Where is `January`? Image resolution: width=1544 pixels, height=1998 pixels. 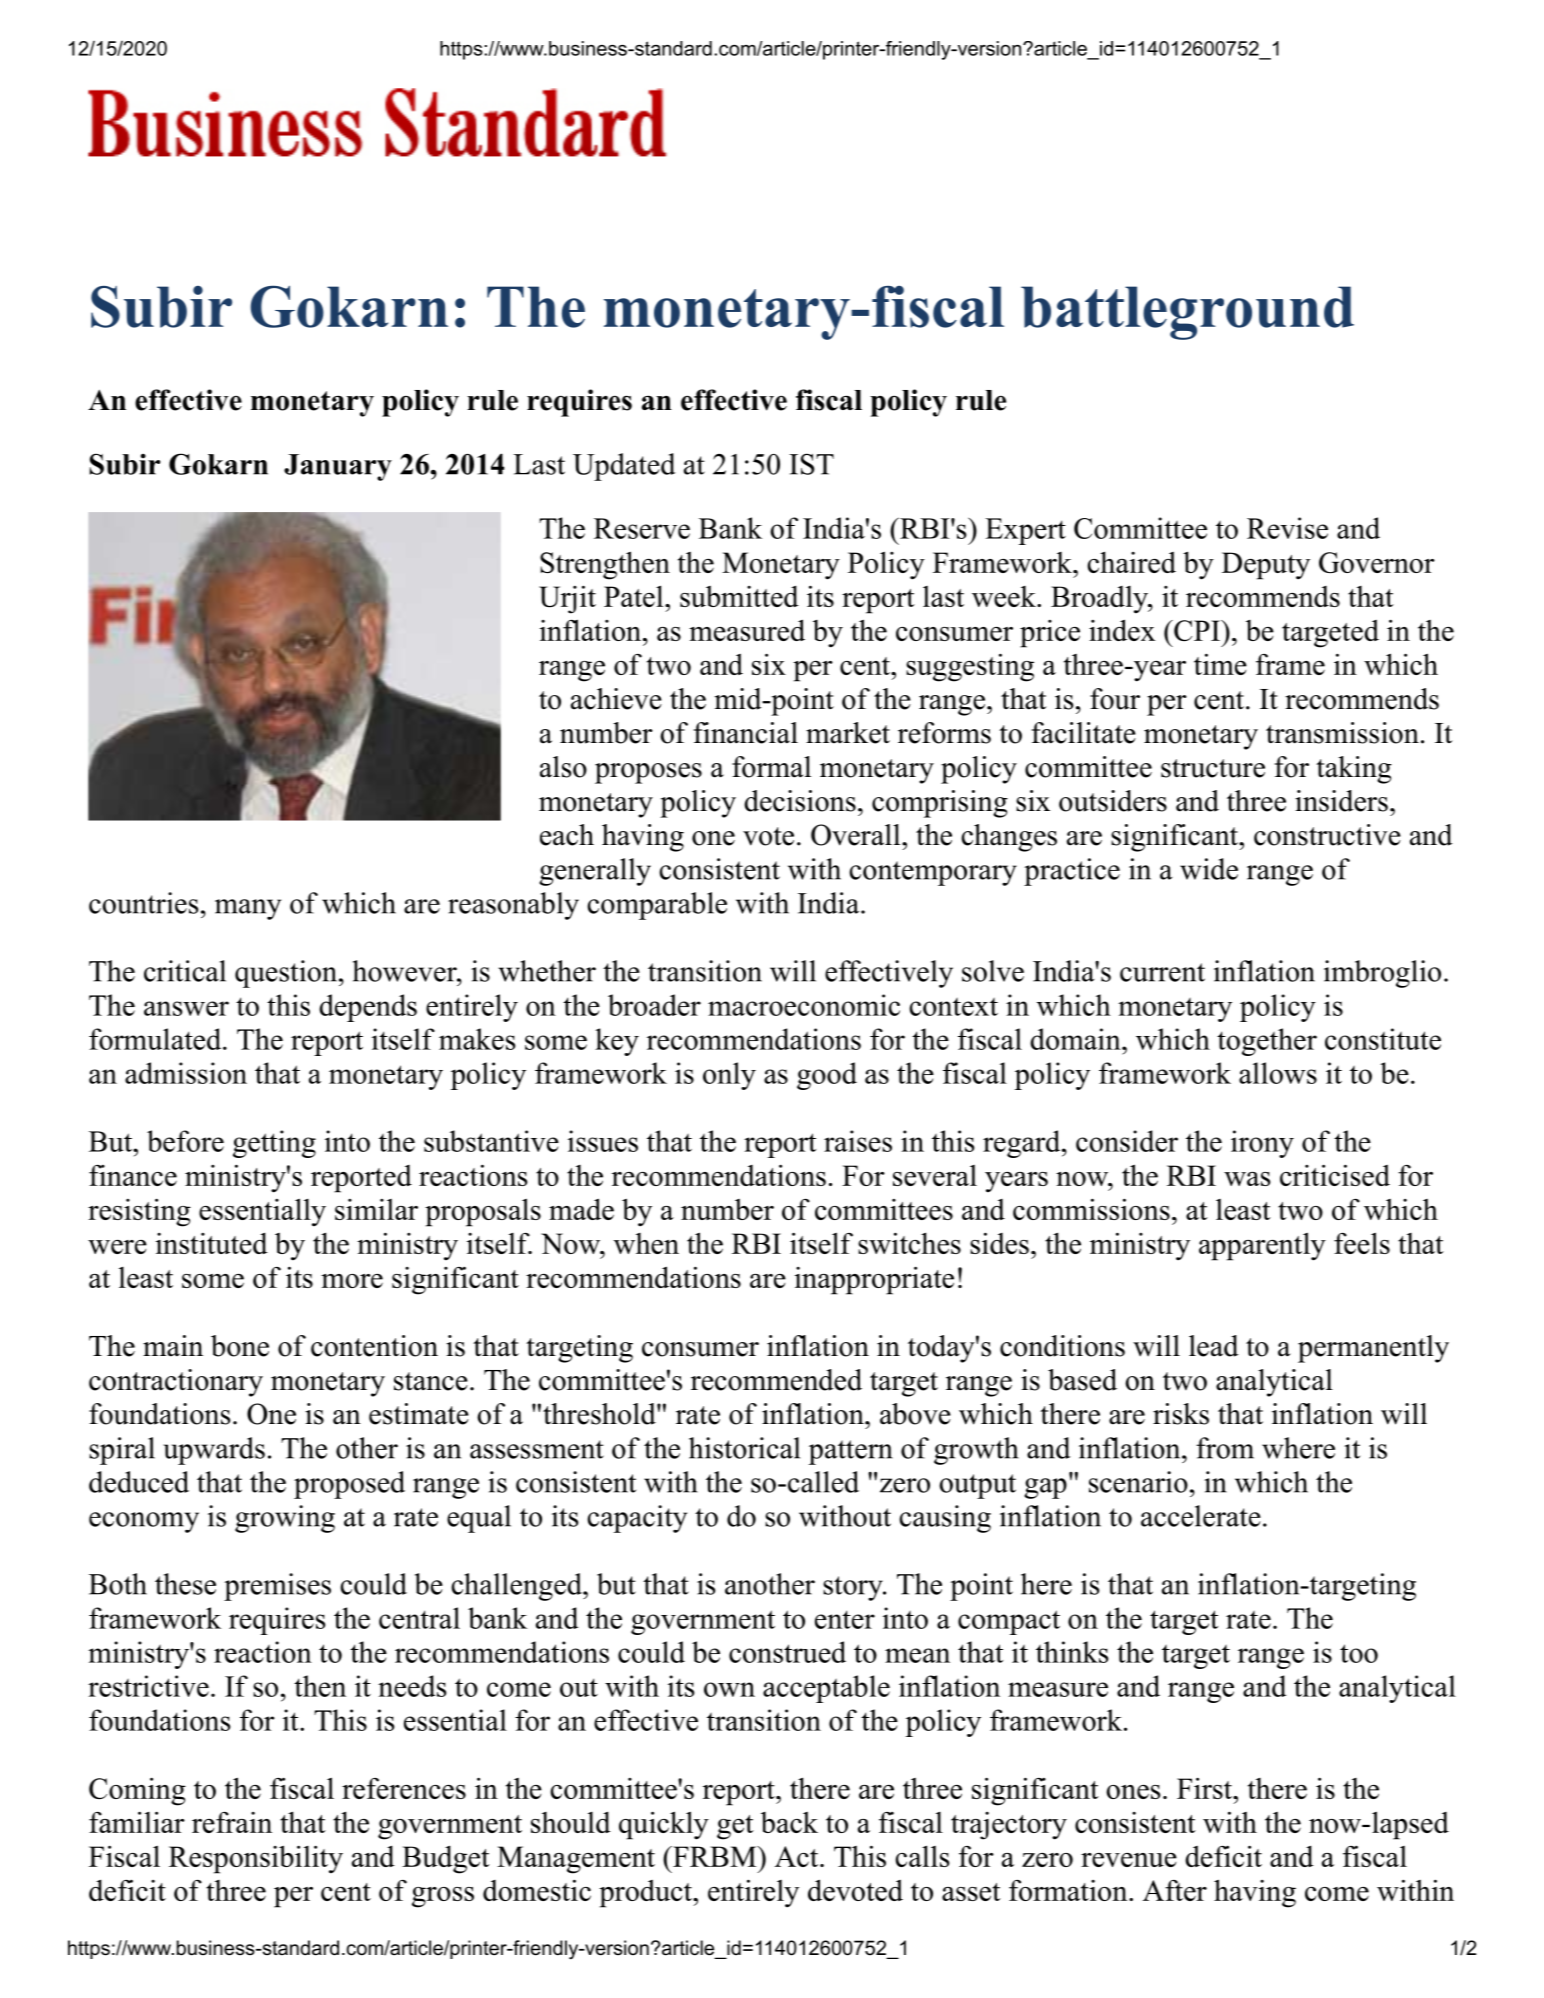 January is located at coordinates (338, 467).
